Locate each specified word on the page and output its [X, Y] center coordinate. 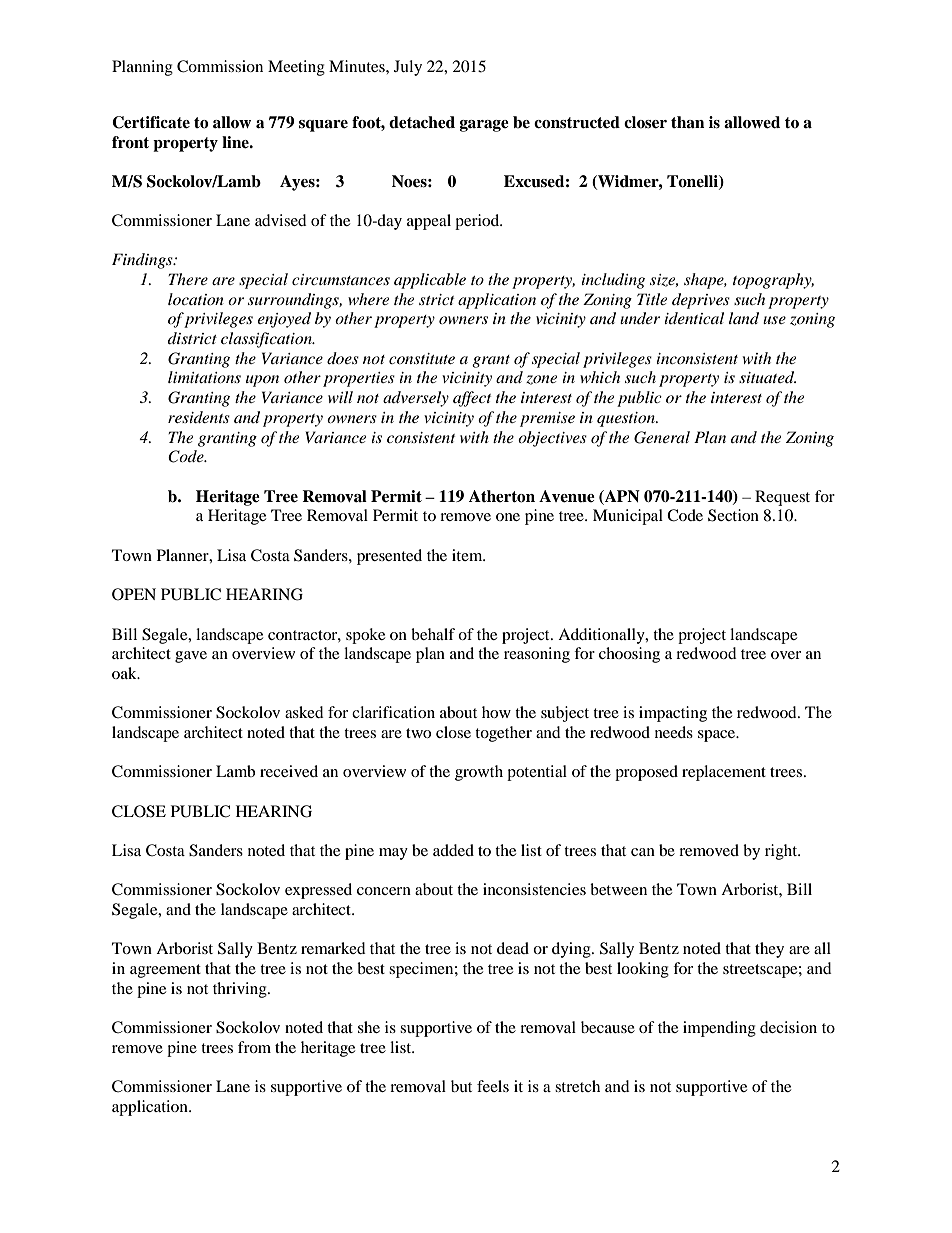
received [289, 771]
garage [484, 126]
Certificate [151, 122]
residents [199, 417]
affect [472, 399]
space [718, 736]
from [254, 1047]
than [688, 122]
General [662, 437]
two [418, 733]
